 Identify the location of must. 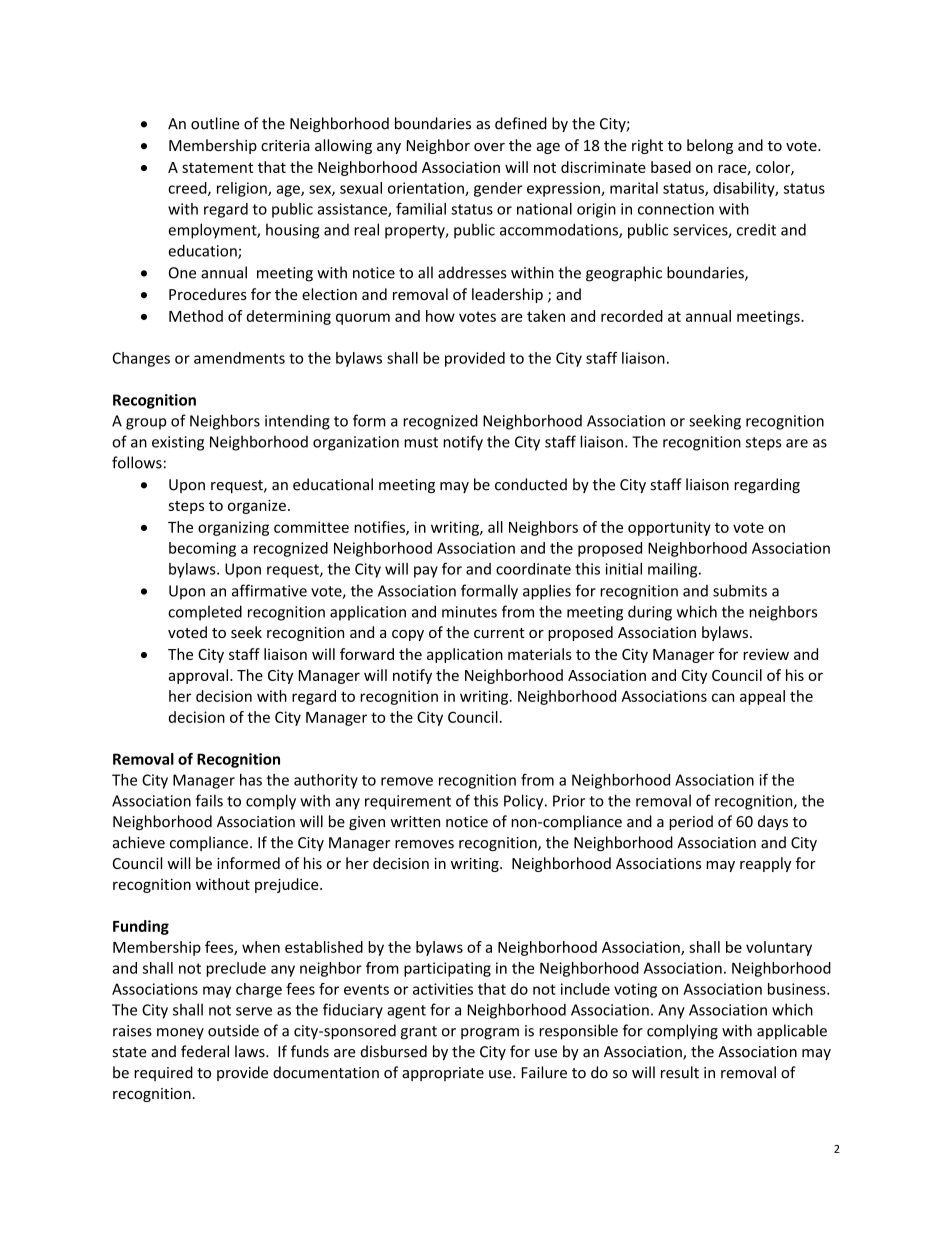
(421, 442).
